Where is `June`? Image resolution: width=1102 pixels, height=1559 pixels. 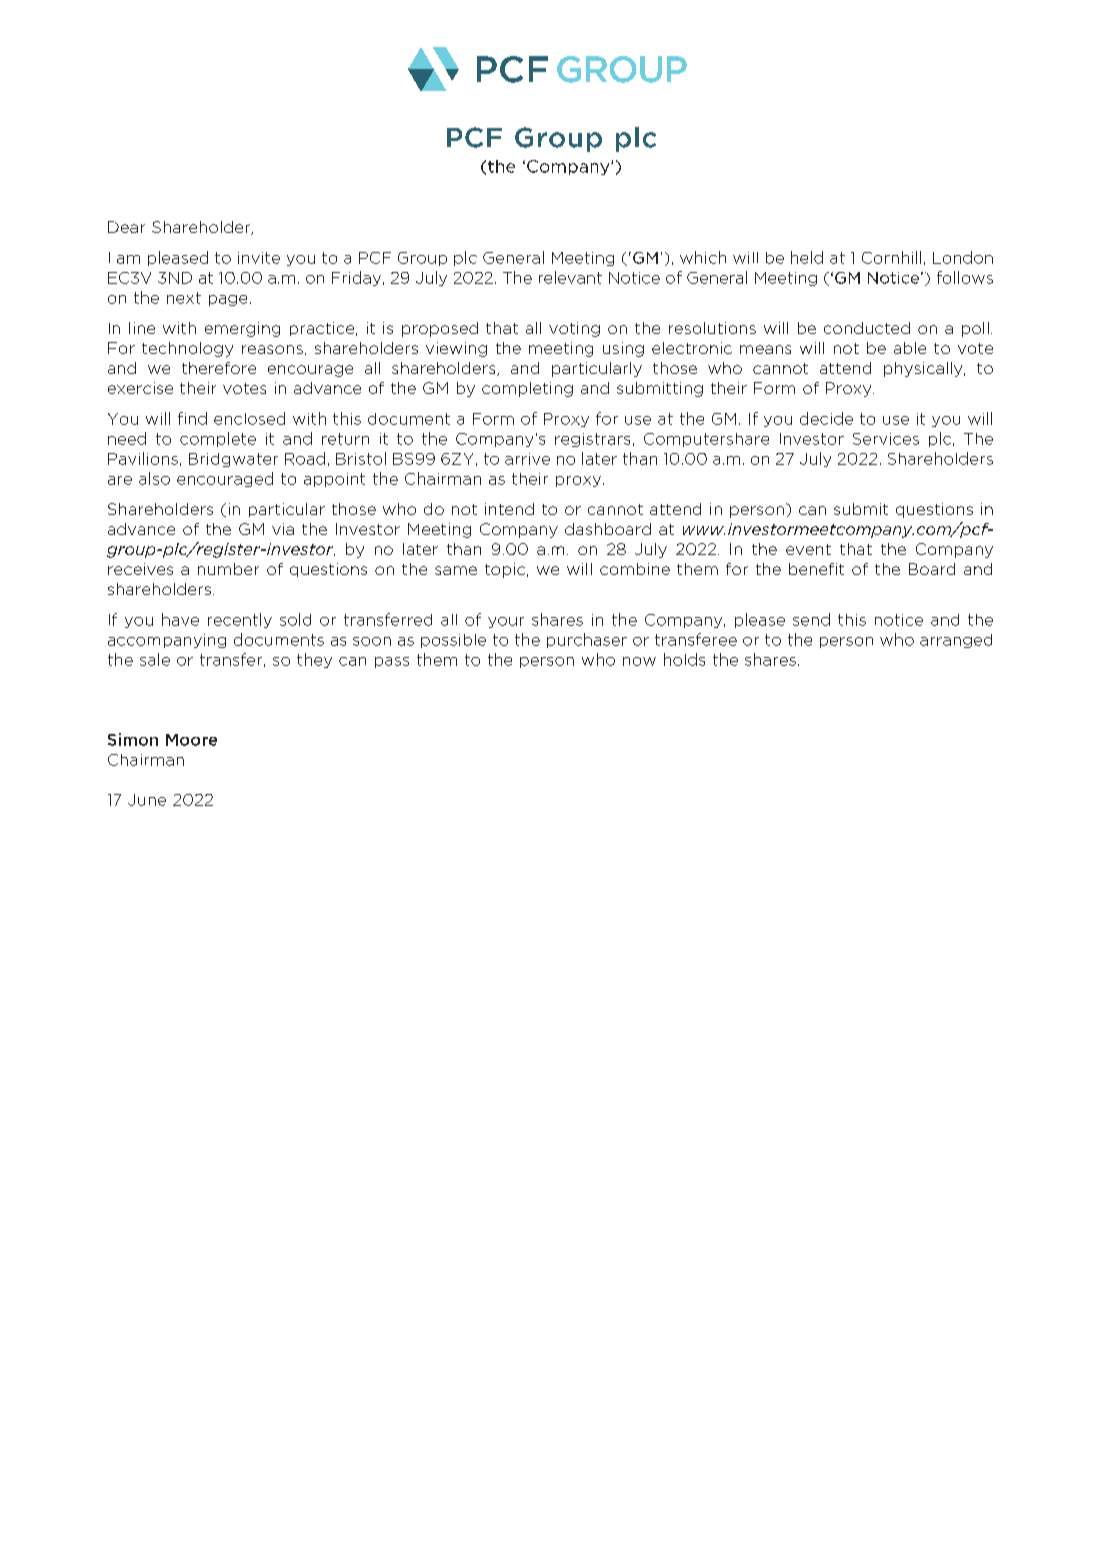
June is located at coordinates (147, 800).
